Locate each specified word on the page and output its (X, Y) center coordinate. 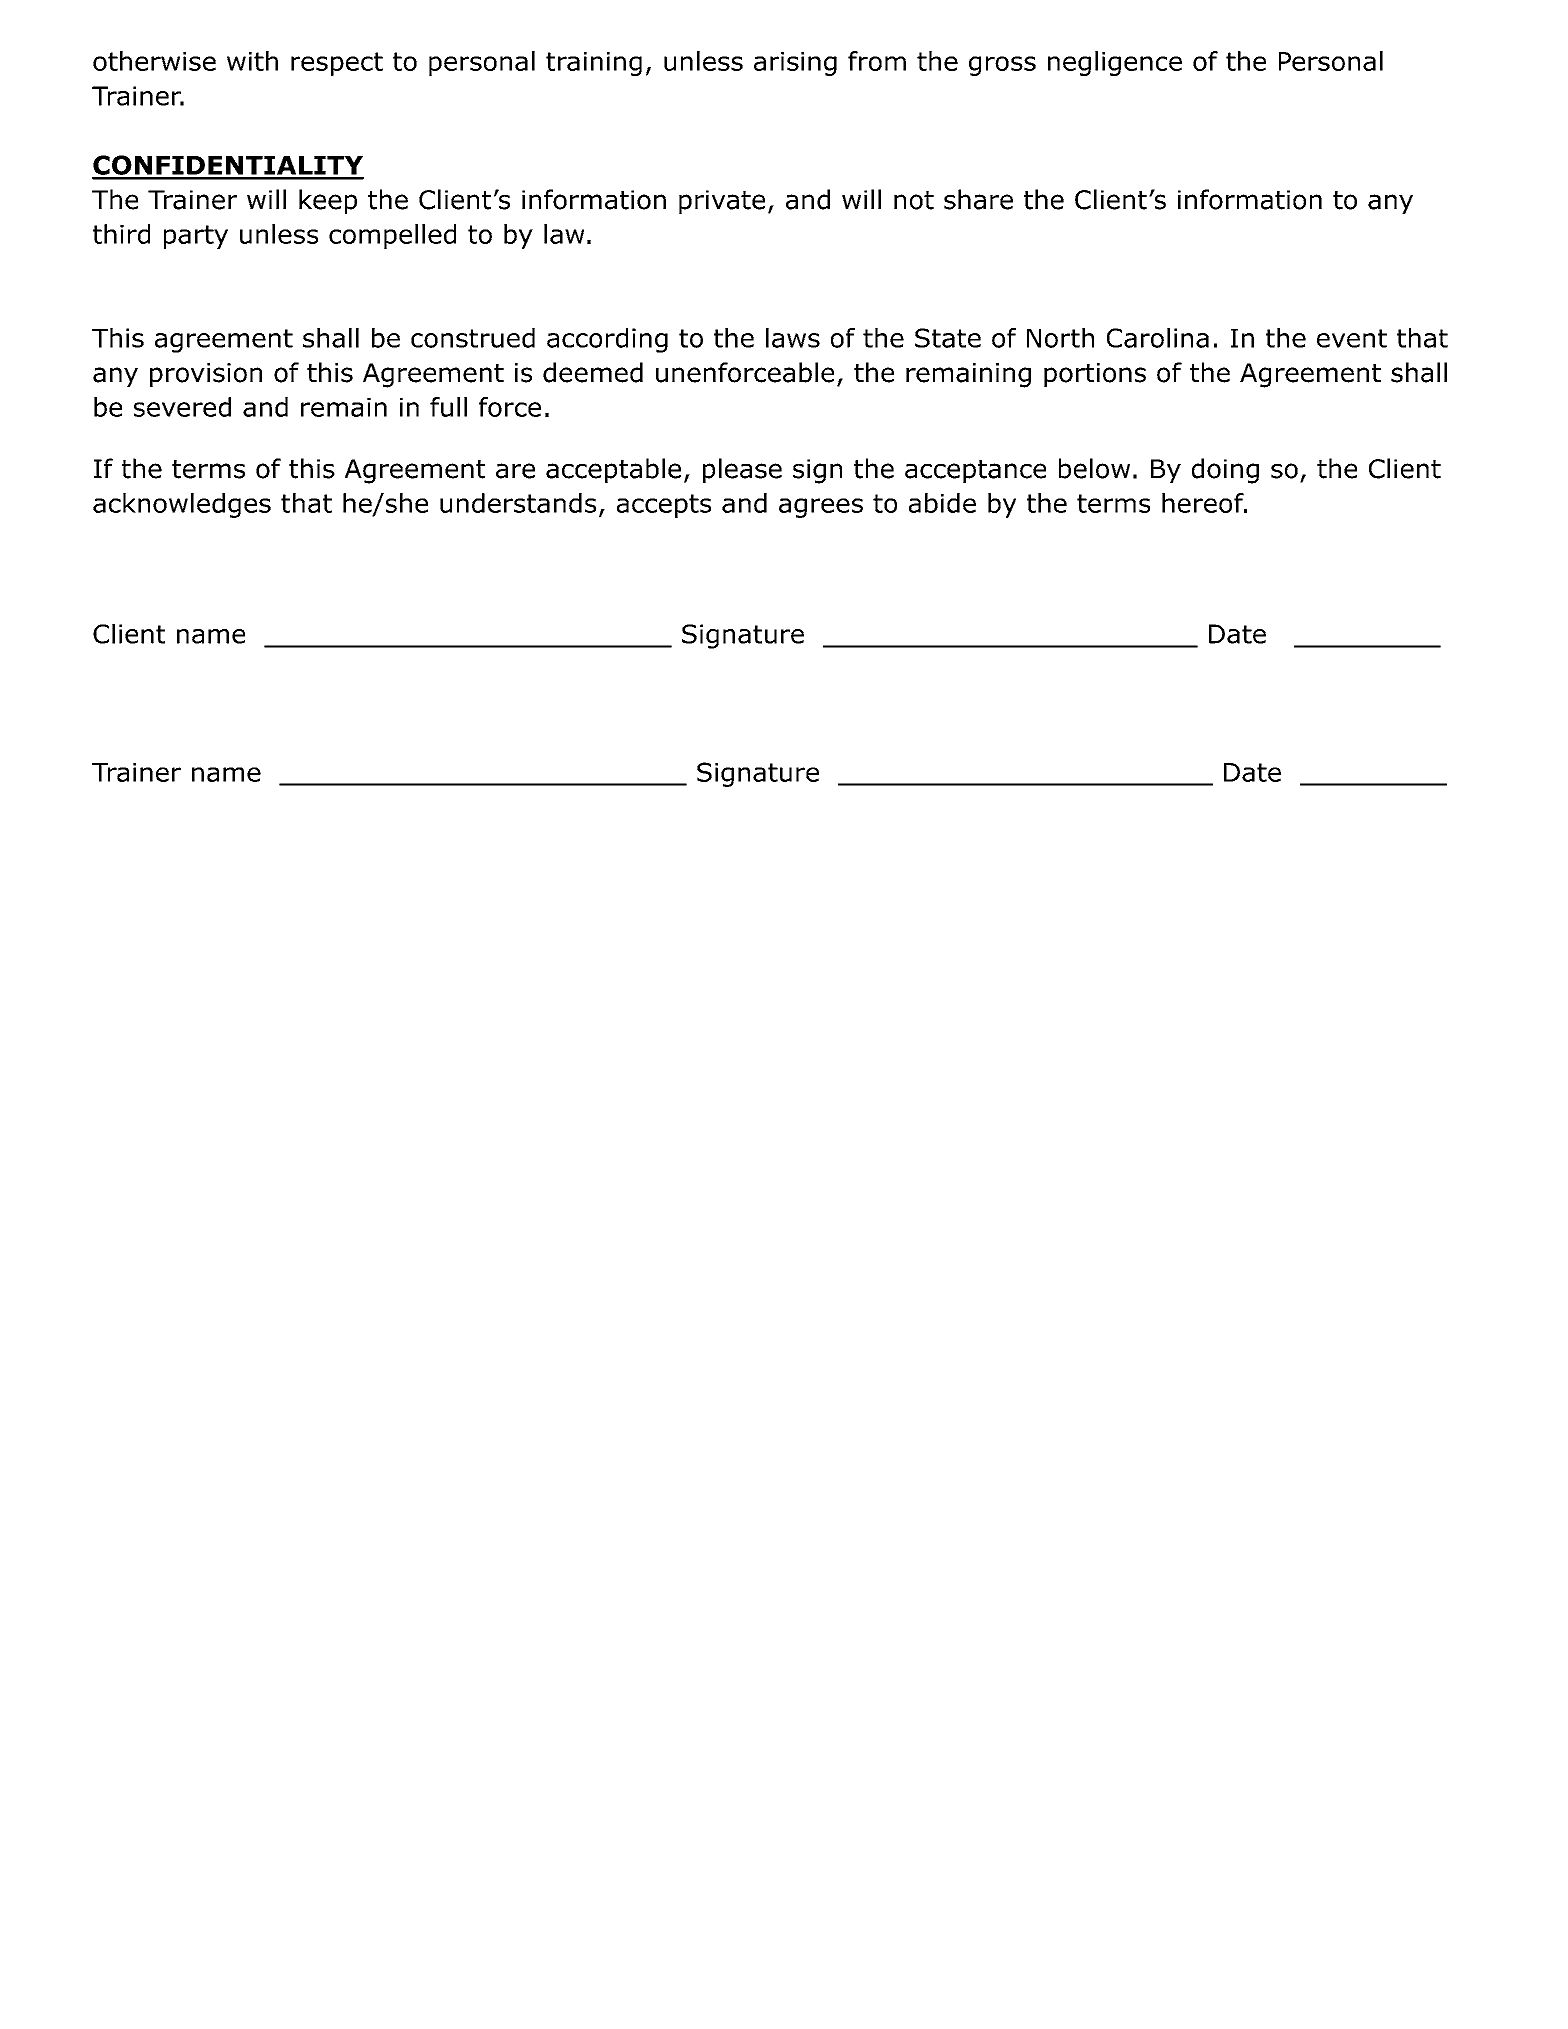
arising (795, 64)
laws (793, 338)
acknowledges (182, 505)
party (196, 237)
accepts (664, 506)
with (252, 61)
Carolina (1158, 338)
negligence (1115, 63)
